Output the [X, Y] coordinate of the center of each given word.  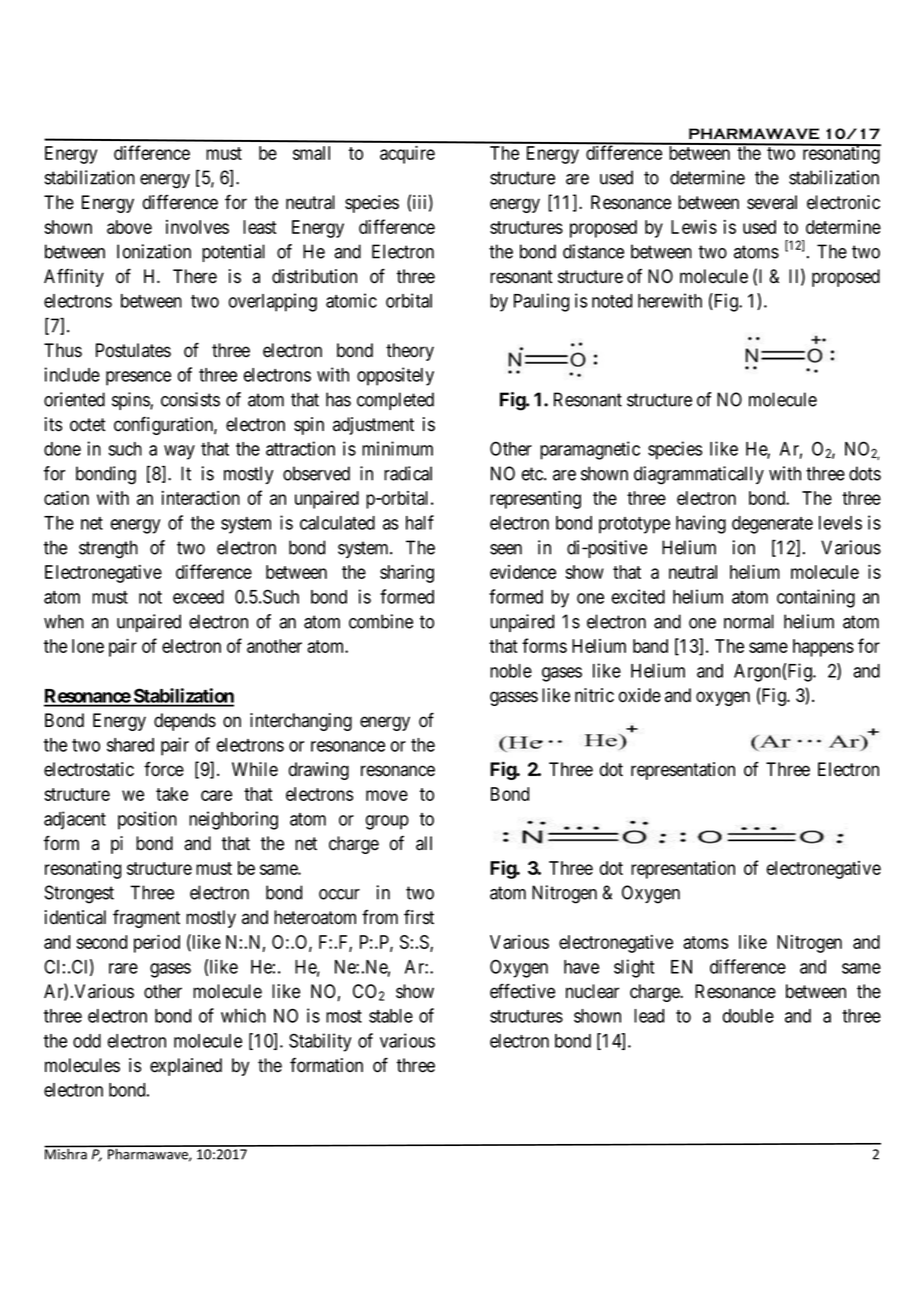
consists [190, 399]
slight [634, 968]
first [419, 917]
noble [511, 671]
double [748, 1016]
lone [88, 646]
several [772, 202]
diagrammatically [699, 475]
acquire [407, 154]
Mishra [66, 1153]
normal [749, 621]
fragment [146, 918]
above [129, 227]
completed [395, 401]
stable [391, 1016]
